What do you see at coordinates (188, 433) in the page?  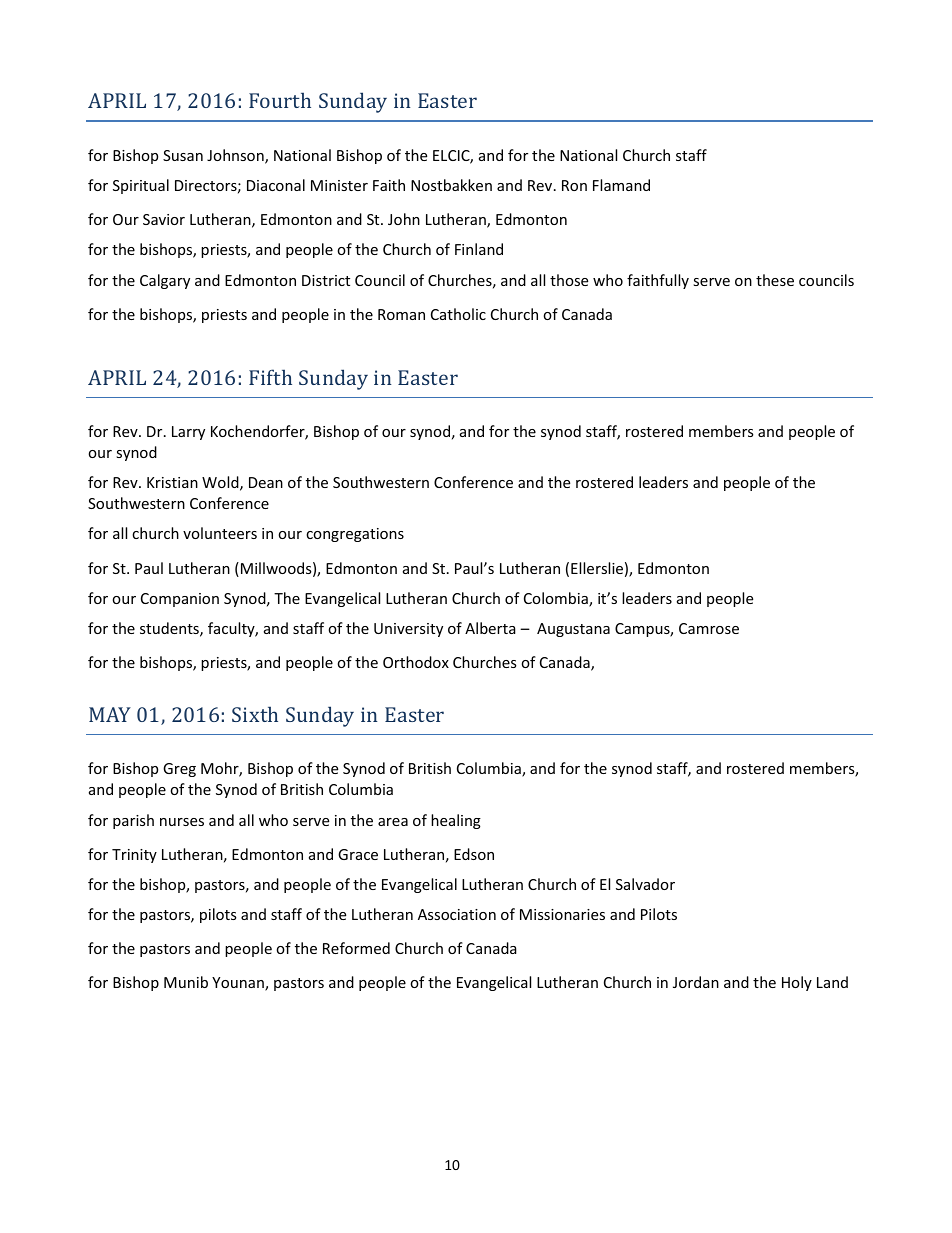 I see `Larry` at bounding box center [188, 433].
